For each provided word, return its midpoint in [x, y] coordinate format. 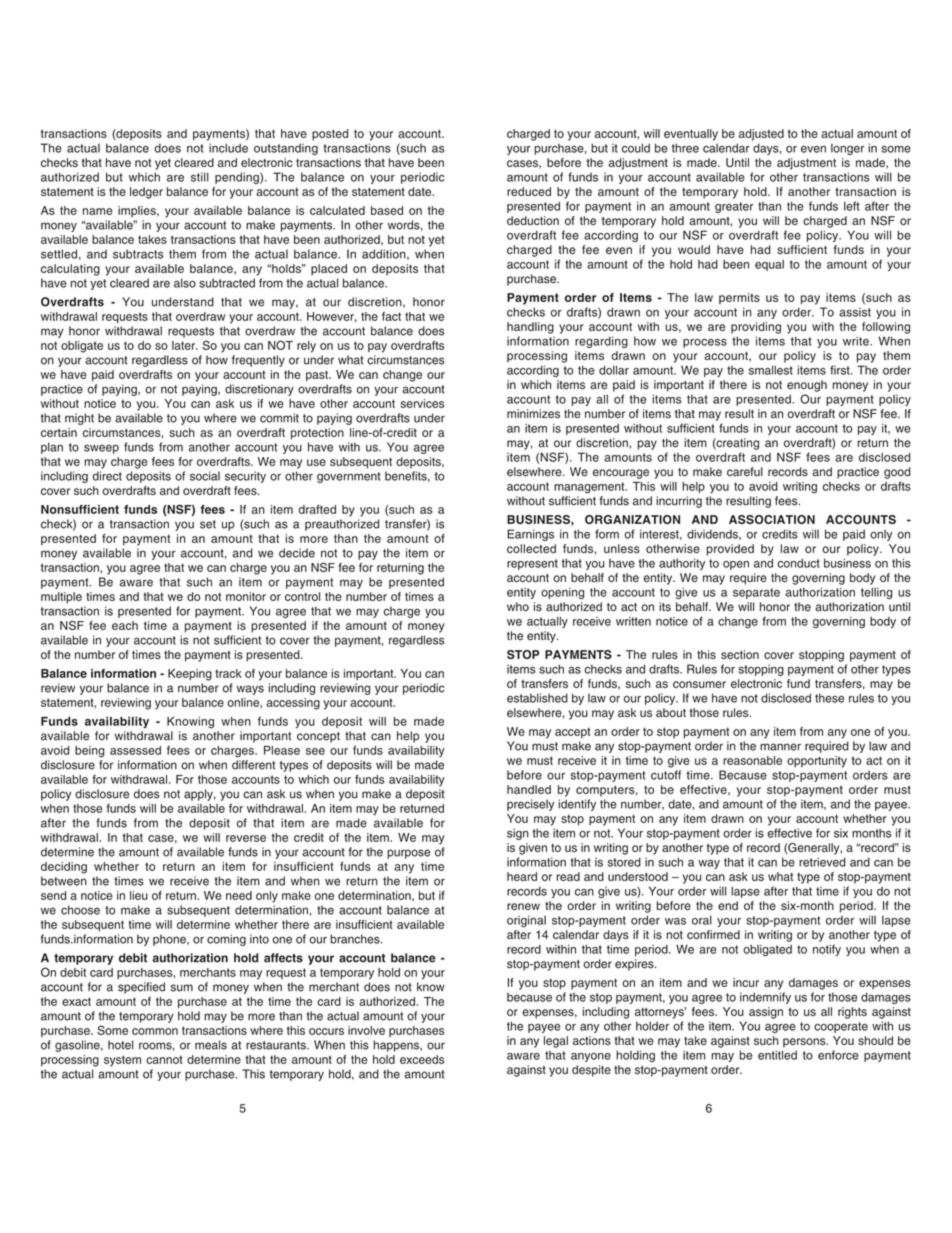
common [155, 1031]
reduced [529, 191]
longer [847, 149]
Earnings [530, 535]
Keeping [190, 675]
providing [756, 328]
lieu [139, 895]
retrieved [822, 862]
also [185, 283]
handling [530, 328]
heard [522, 876]
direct [107, 476]
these [829, 698]
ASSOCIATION [772, 519]
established [537, 698]
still [200, 177]
